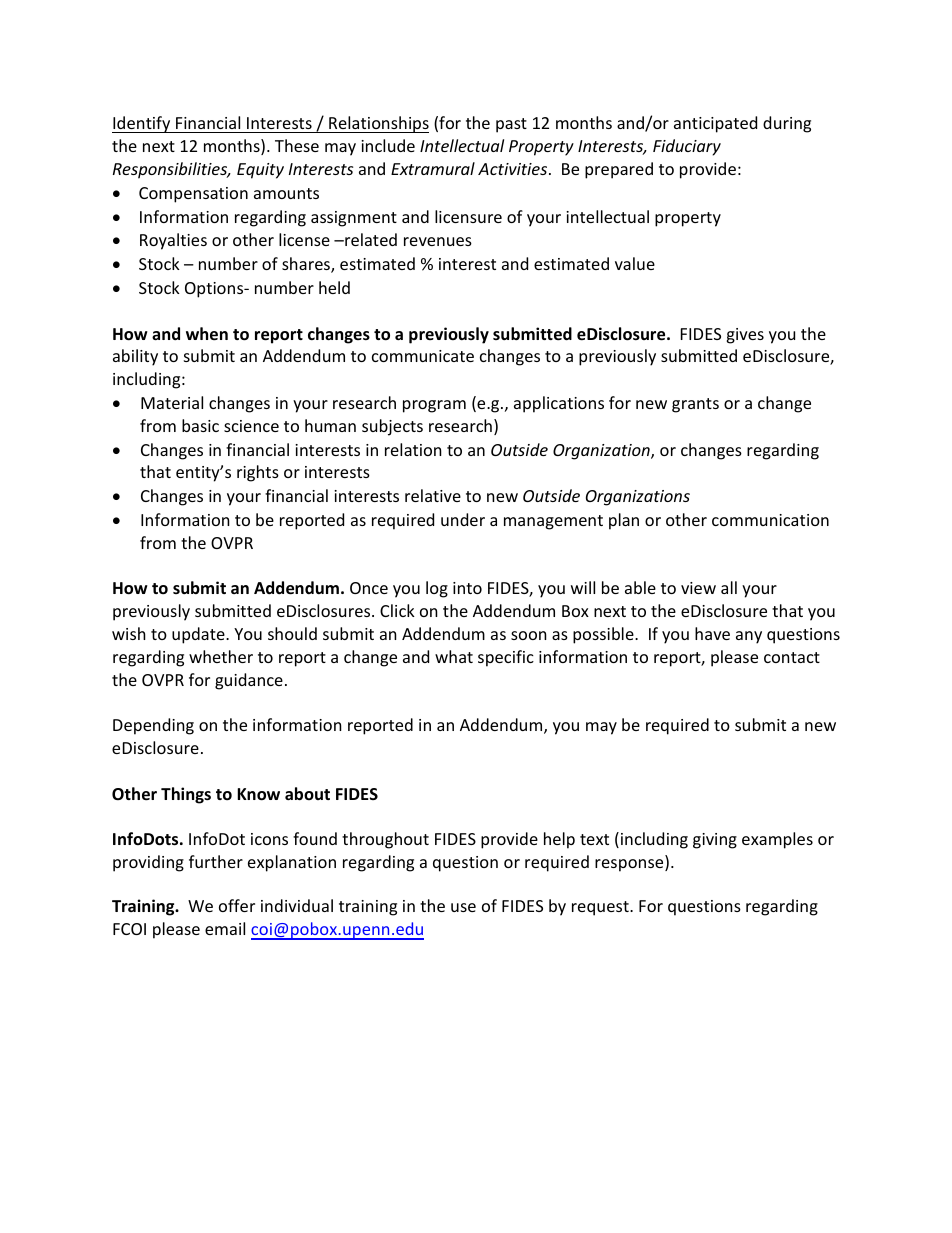  What do you see at coordinates (433, 168) in the screenshot?
I see `Extramural` at bounding box center [433, 168].
